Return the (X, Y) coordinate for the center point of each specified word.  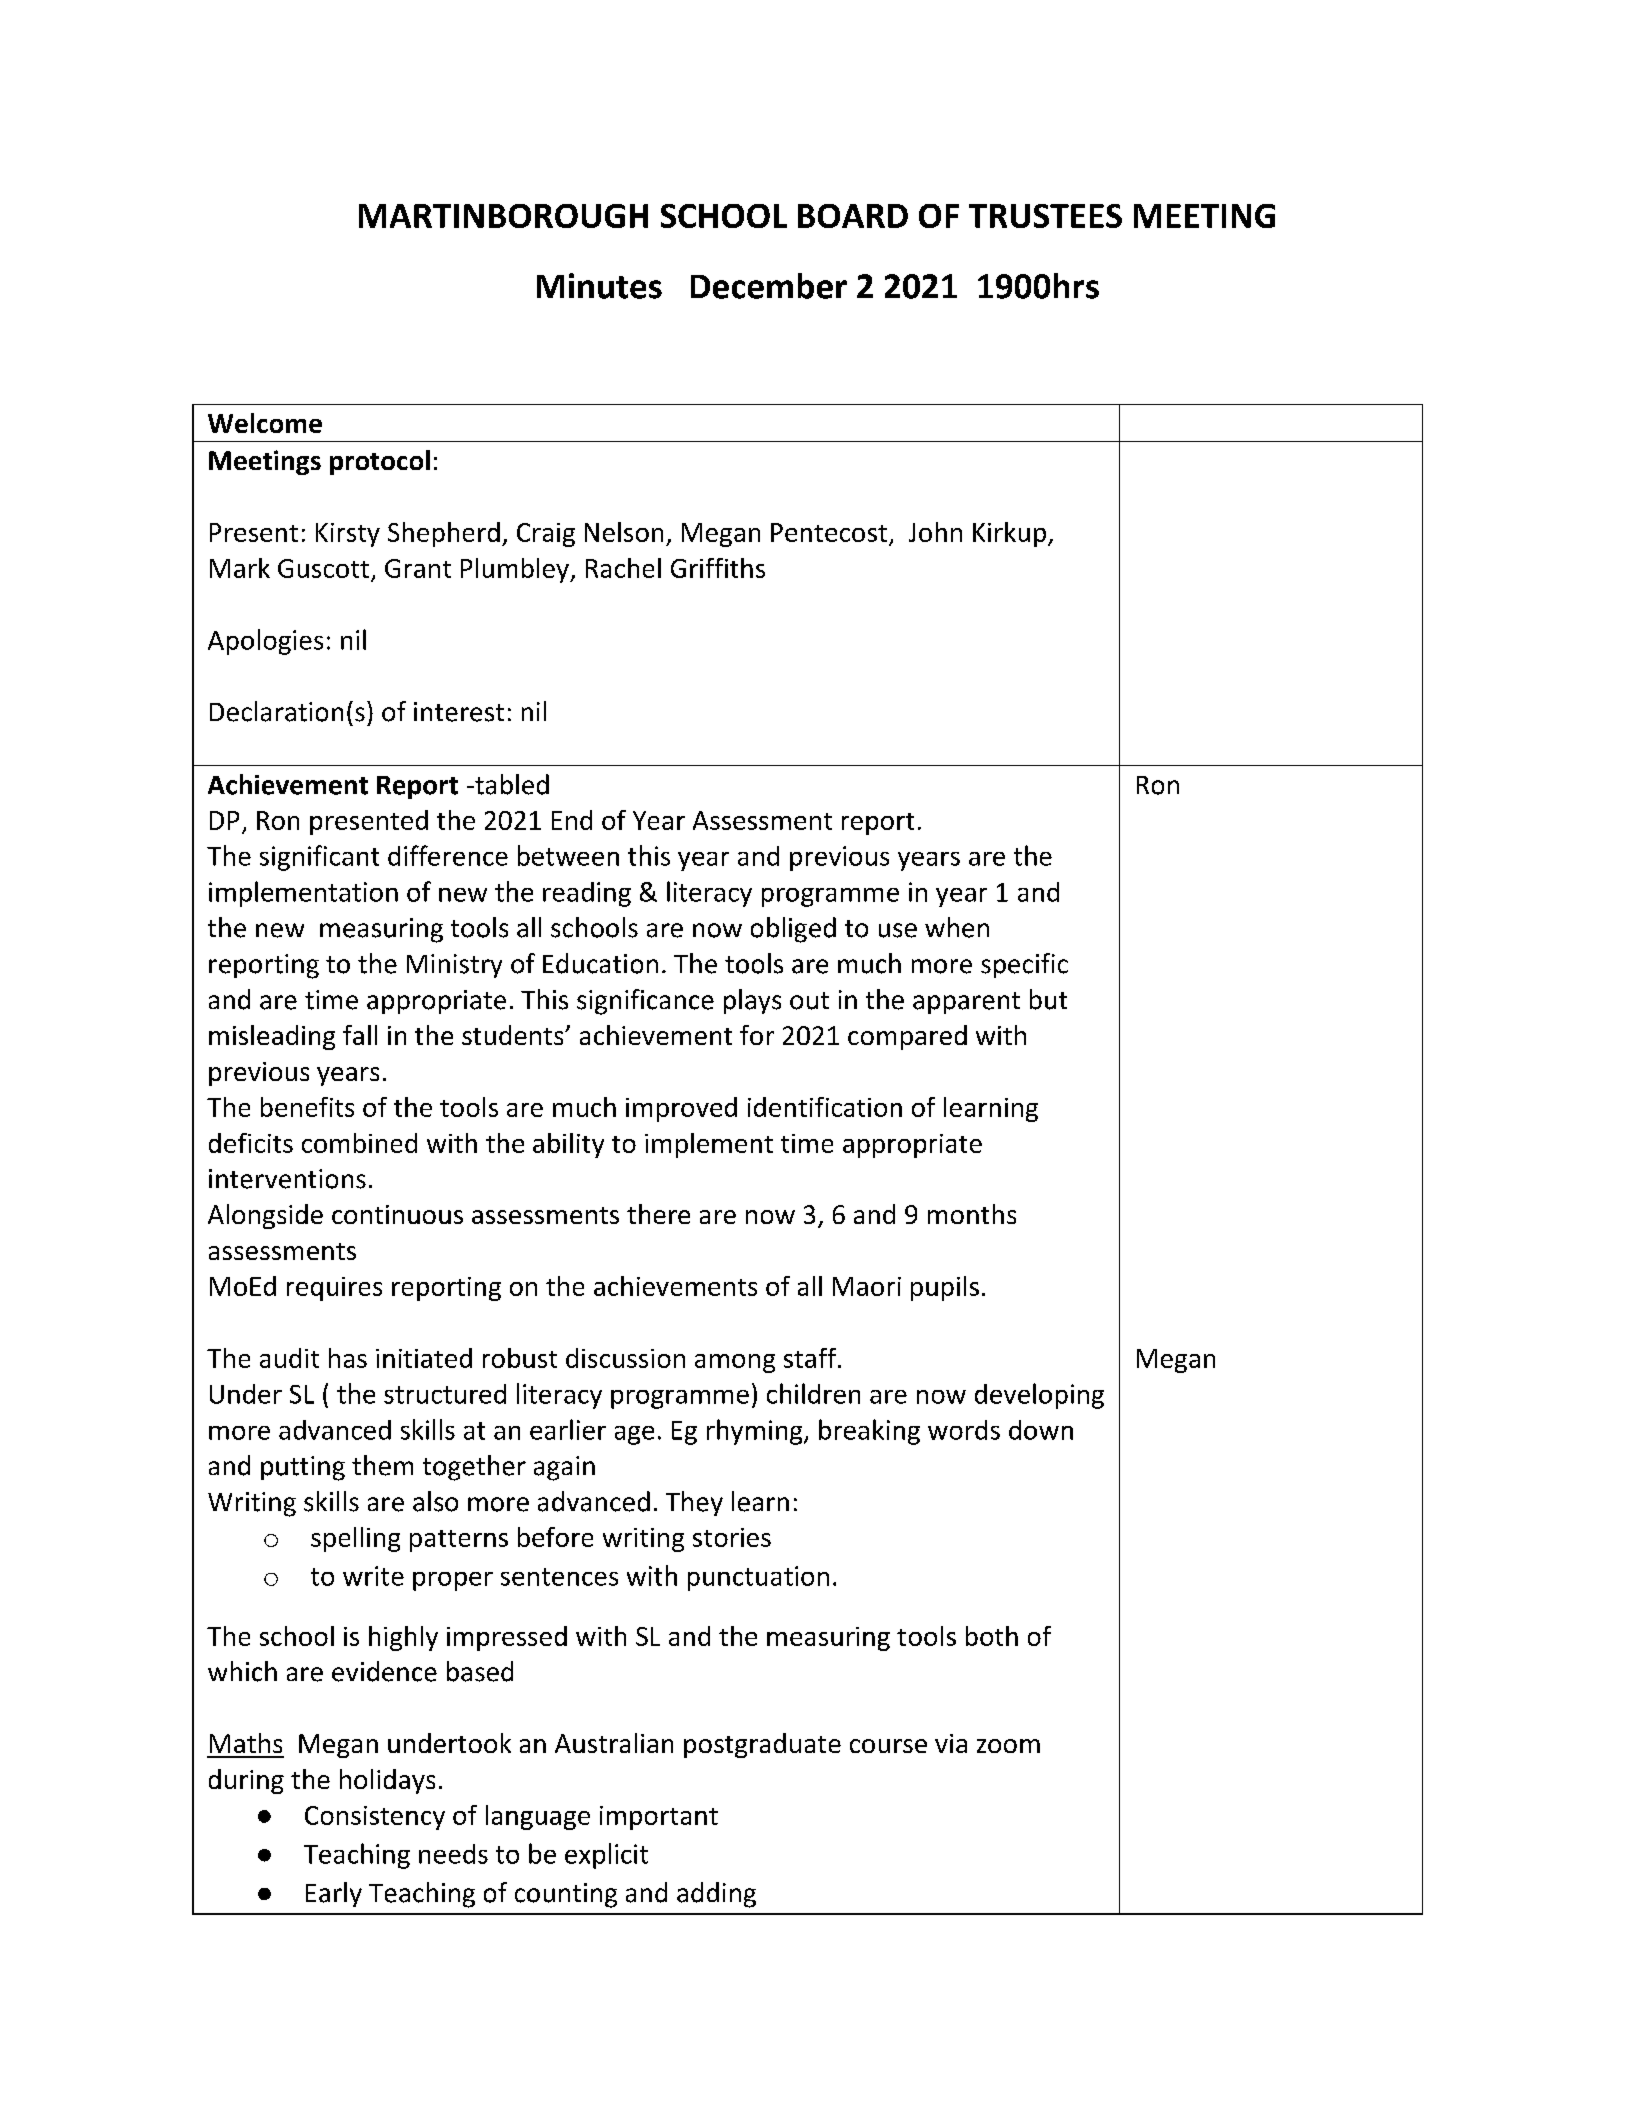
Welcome (265, 423)
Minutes (599, 286)
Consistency (375, 1818)
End (572, 820)
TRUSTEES (1045, 216)
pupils (945, 1288)
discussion (625, 1358)
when (957, 927)
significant (319, 858)
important (659, 1818)
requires (334, 1289)
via (951, 1743)
